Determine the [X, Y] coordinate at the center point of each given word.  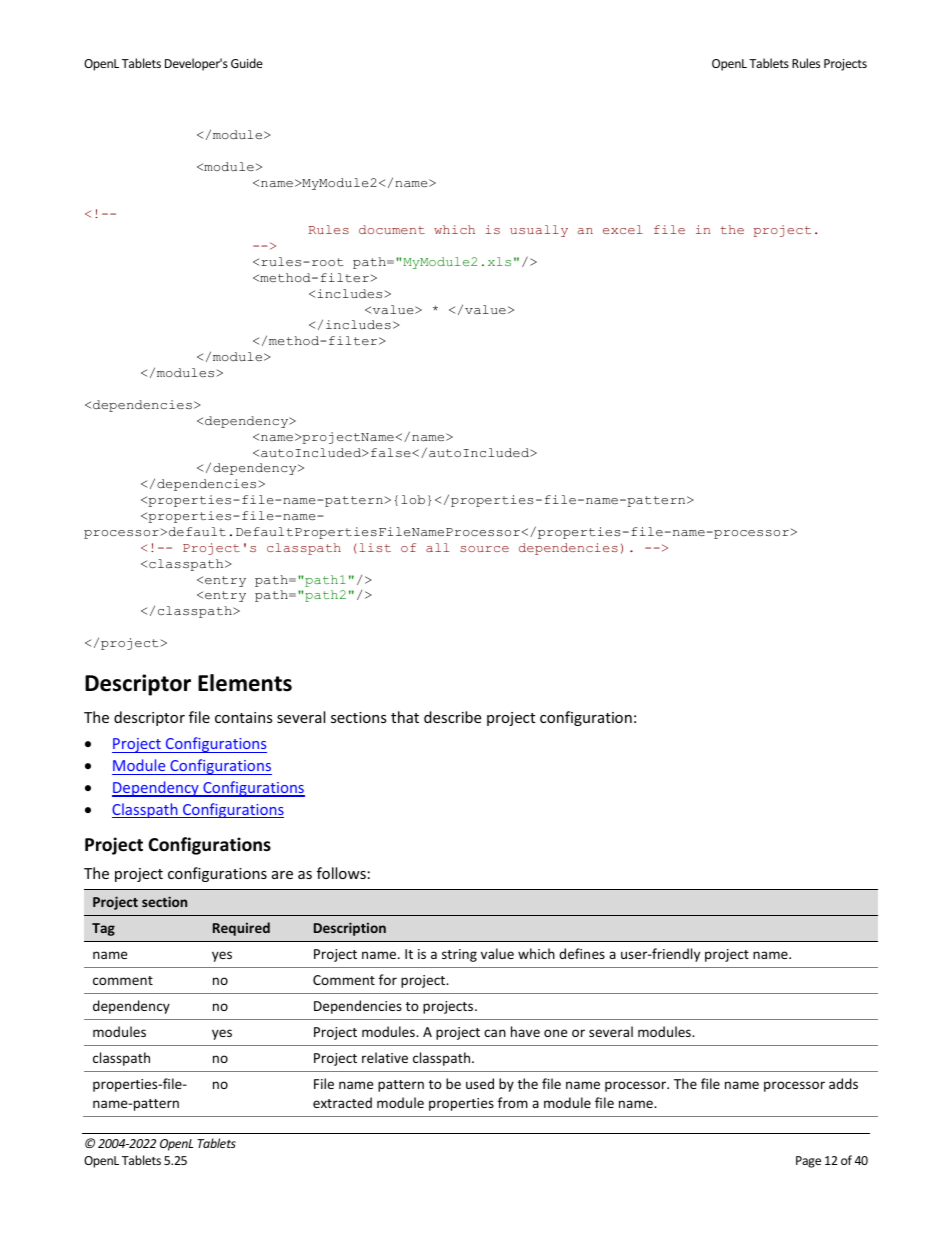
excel [623, 229]
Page [808, 1162]
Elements [245, 683]
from [513, 1102]
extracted [342, 1102]
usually [539, 231]
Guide [247, 63]
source [484, 549]
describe [452, 717]
